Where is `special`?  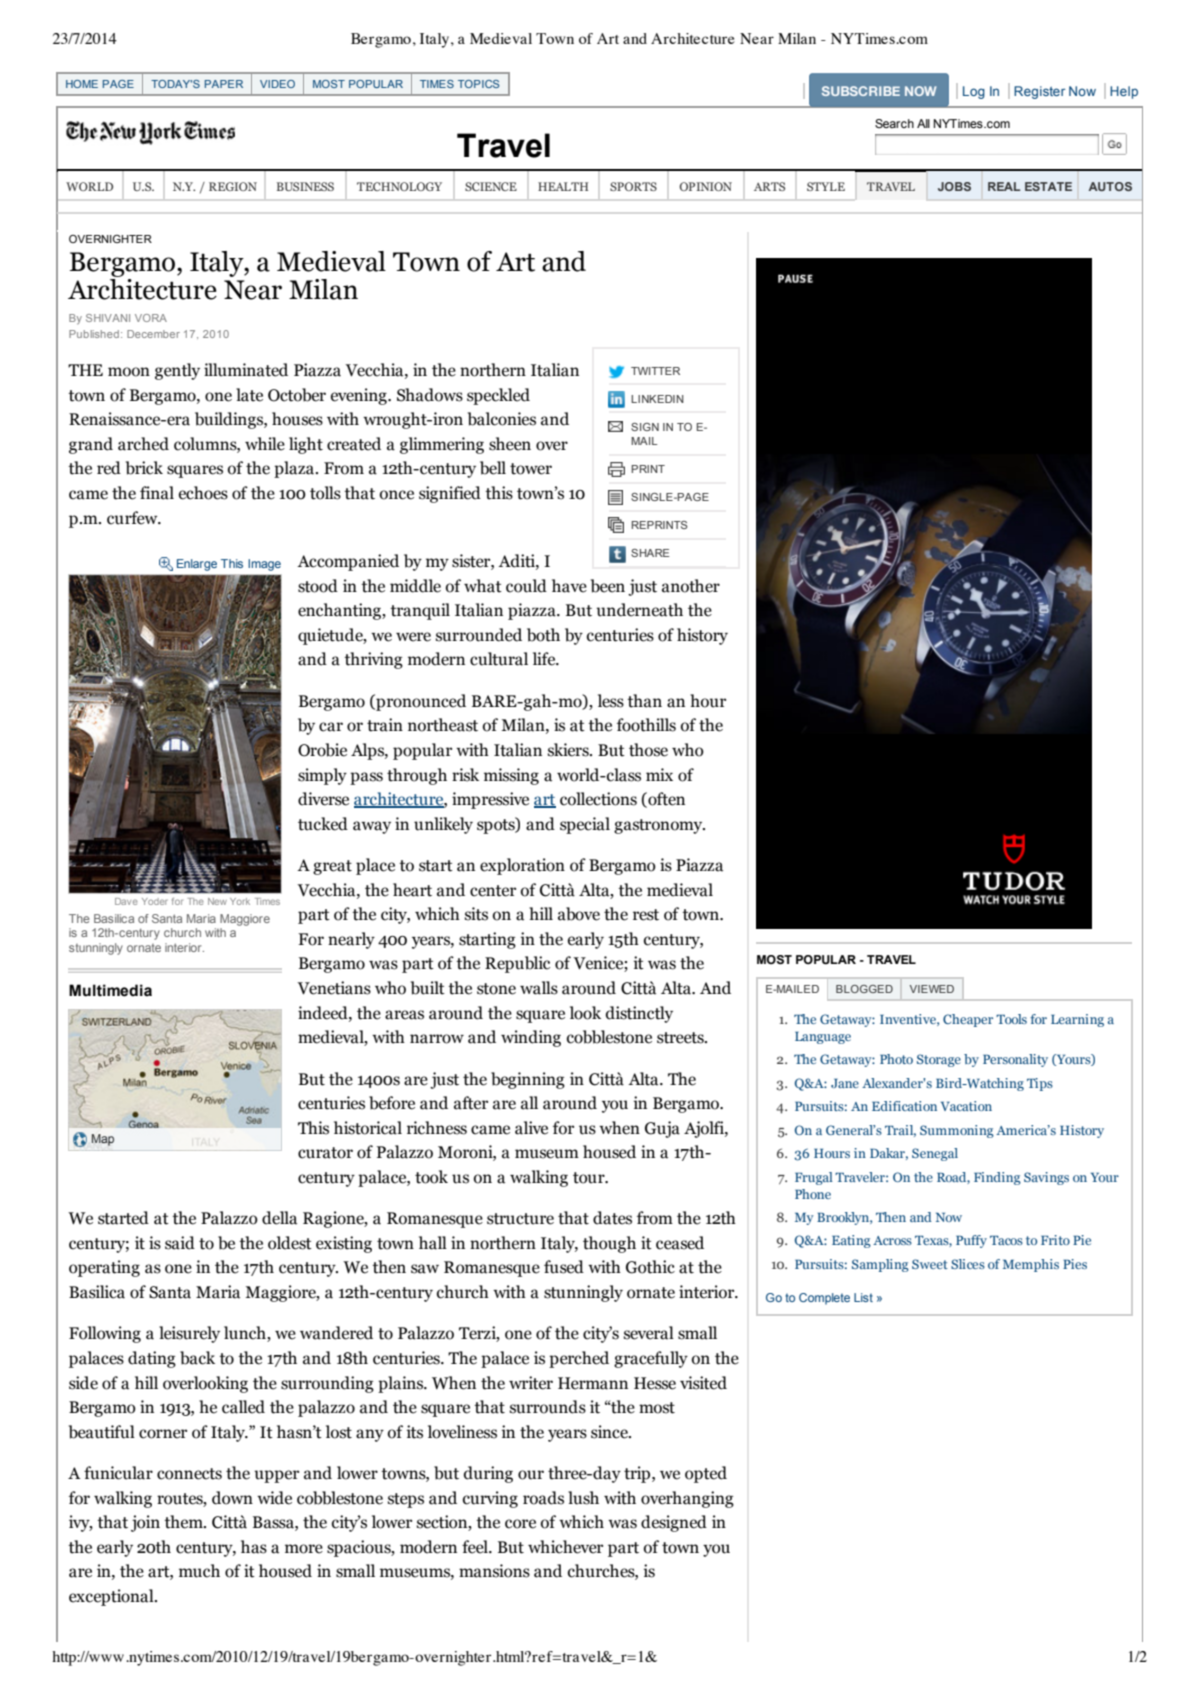 special is located at coordinates (585, 825).
